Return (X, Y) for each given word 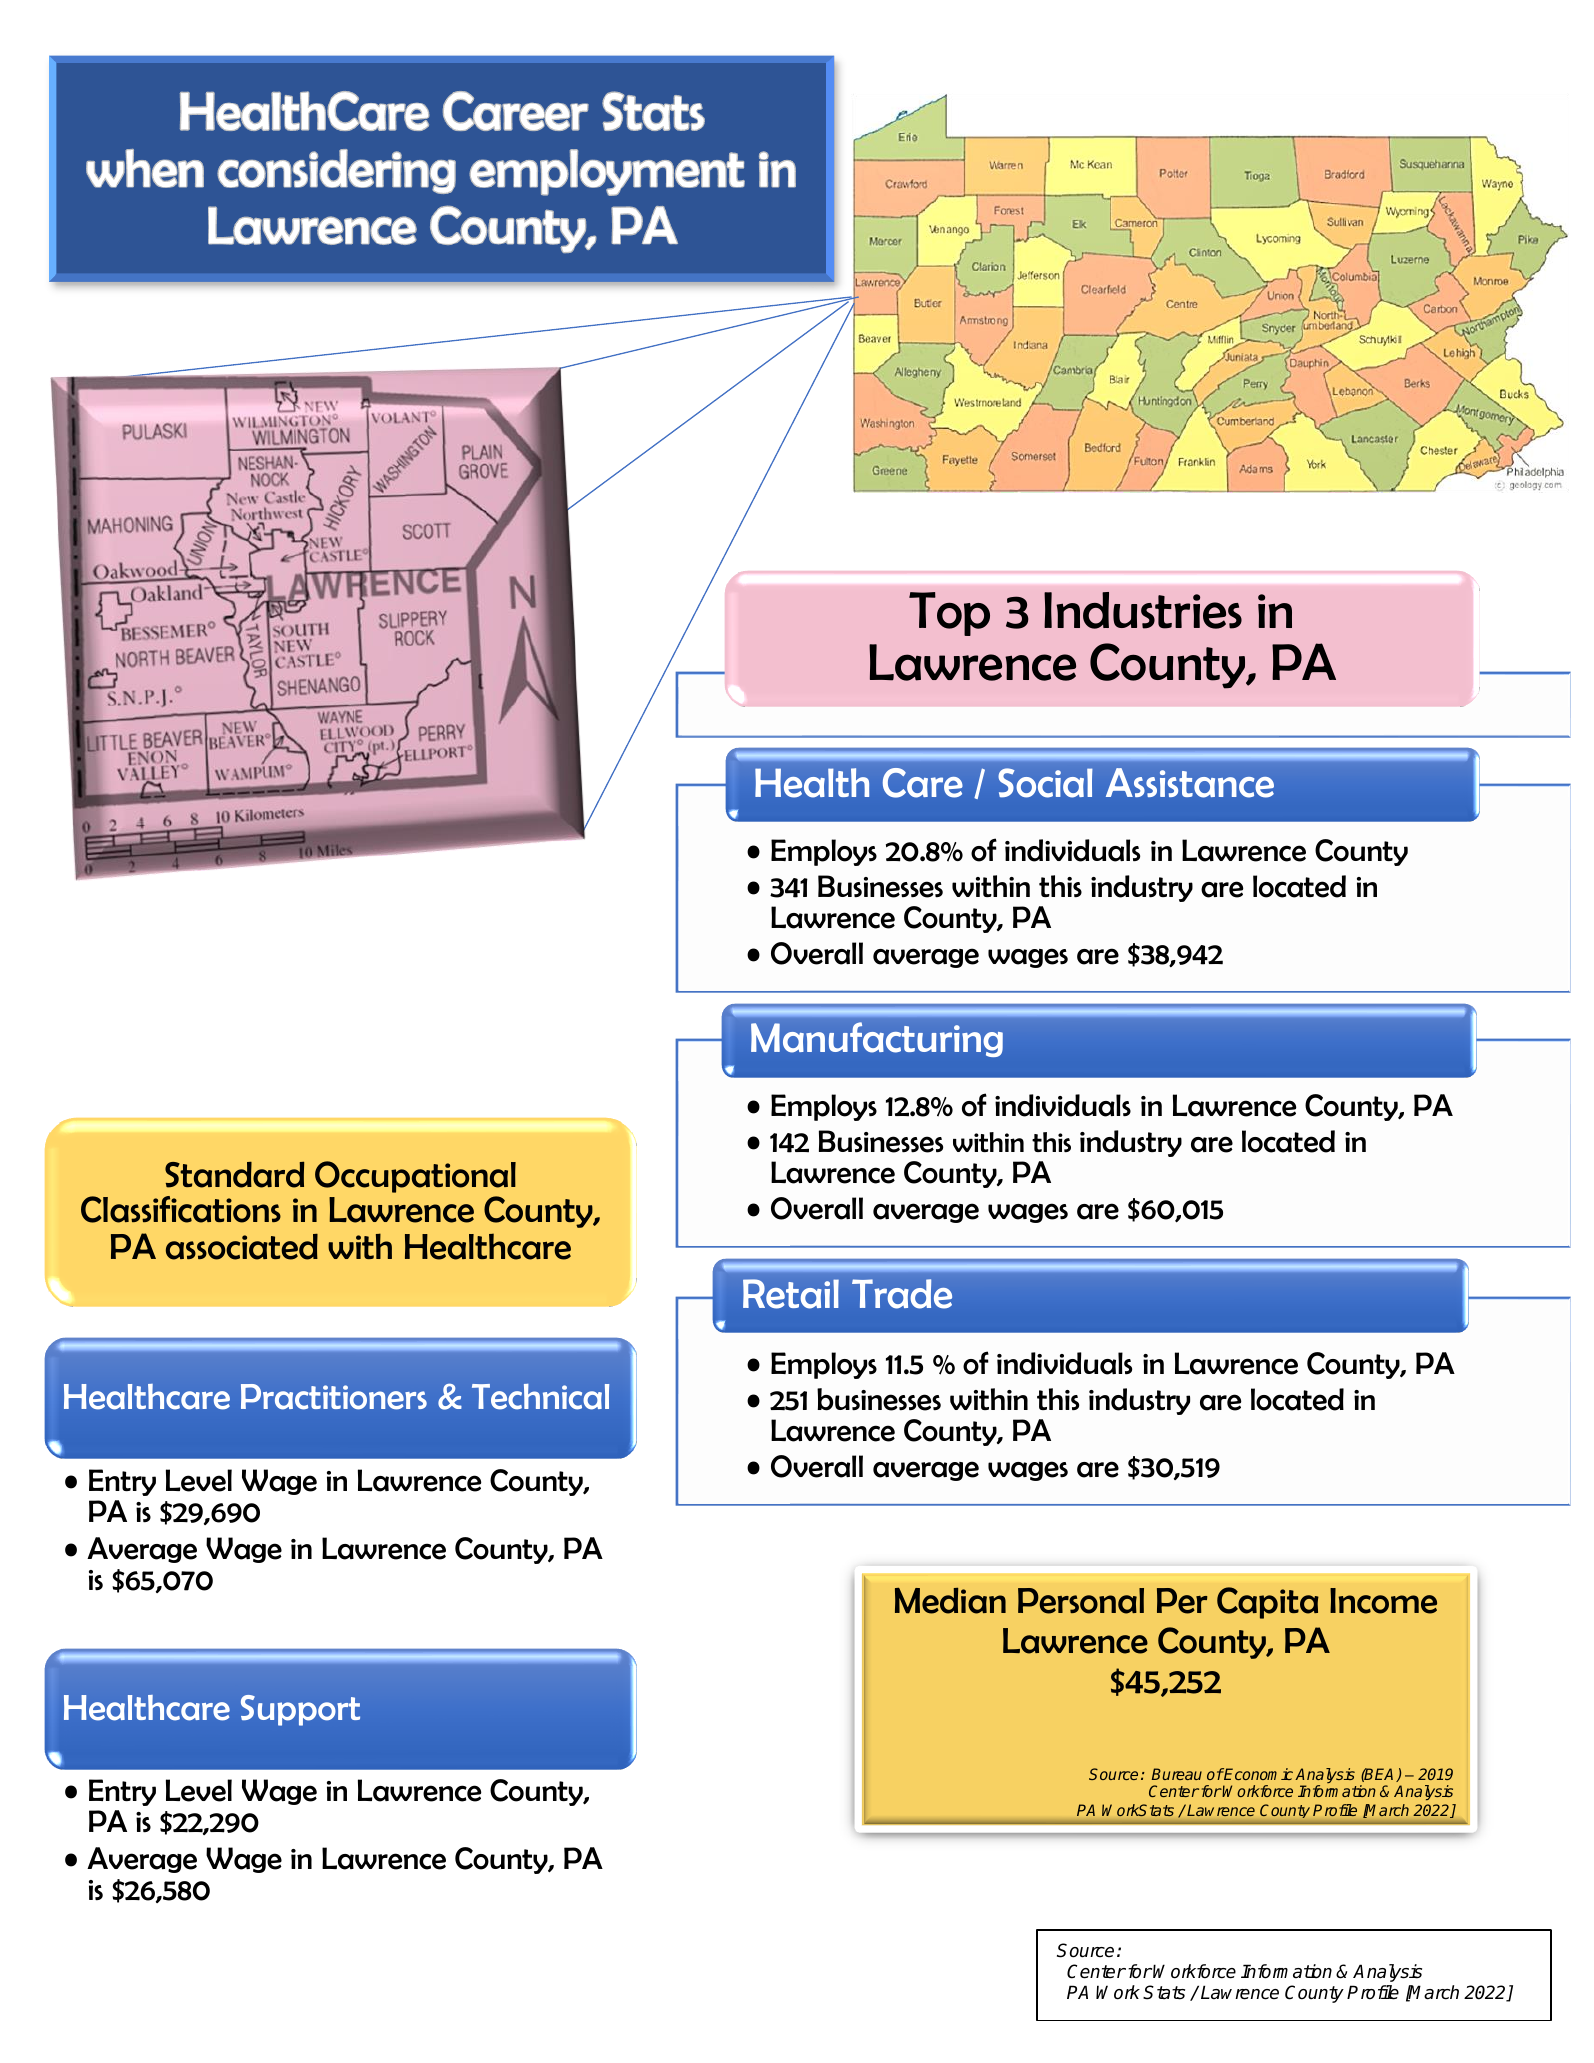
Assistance (1190, 783)
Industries (1143, 610)
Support (300, 1710)
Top (949, 614)
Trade (902, 1294)
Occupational (415, 1177)
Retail (791, 1294)
